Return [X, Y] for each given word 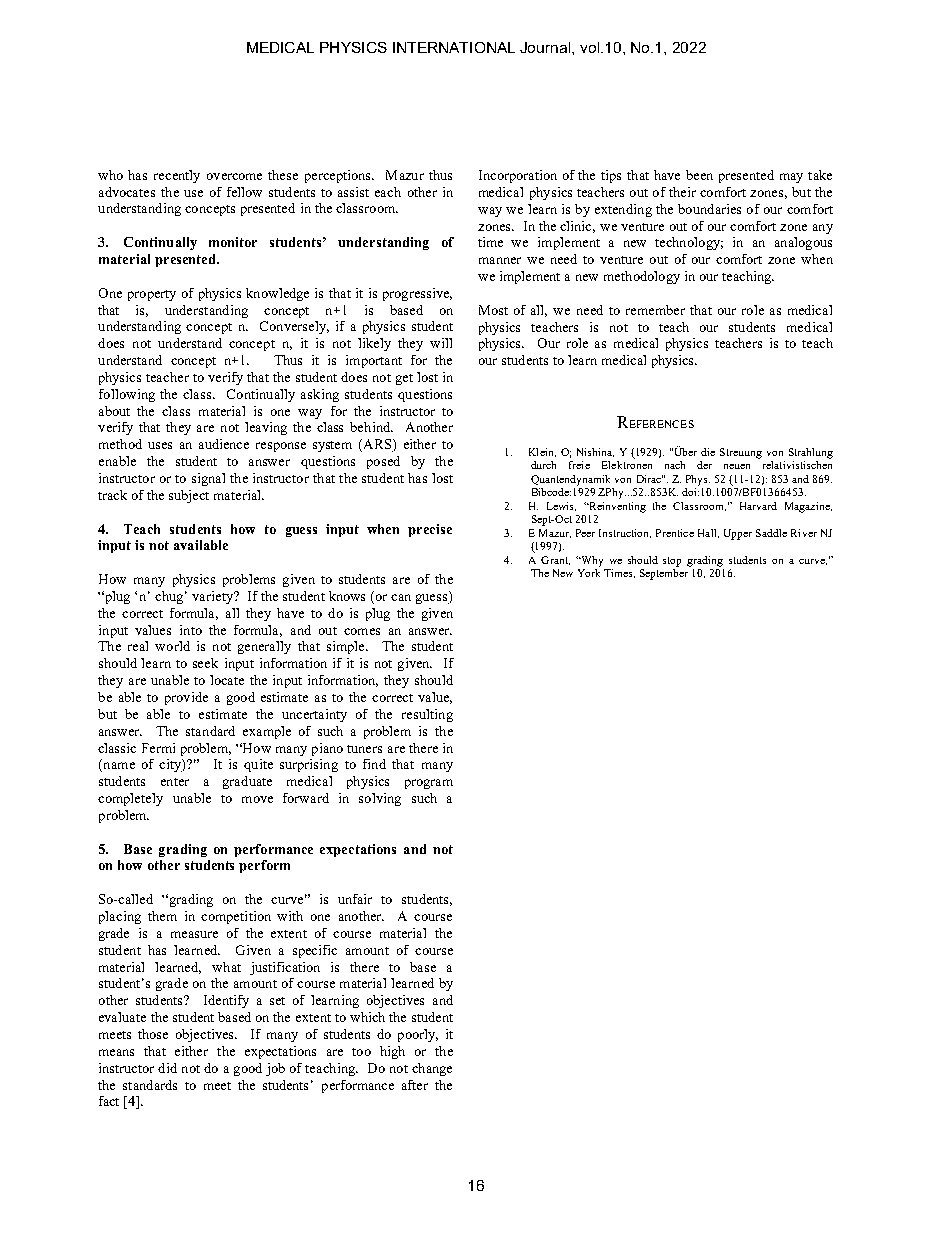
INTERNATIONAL [454, 47]
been [699, 175]
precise [430, 530]
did [167, 1068]
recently [177, 176]
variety [214, 597]
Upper [738, 534]
